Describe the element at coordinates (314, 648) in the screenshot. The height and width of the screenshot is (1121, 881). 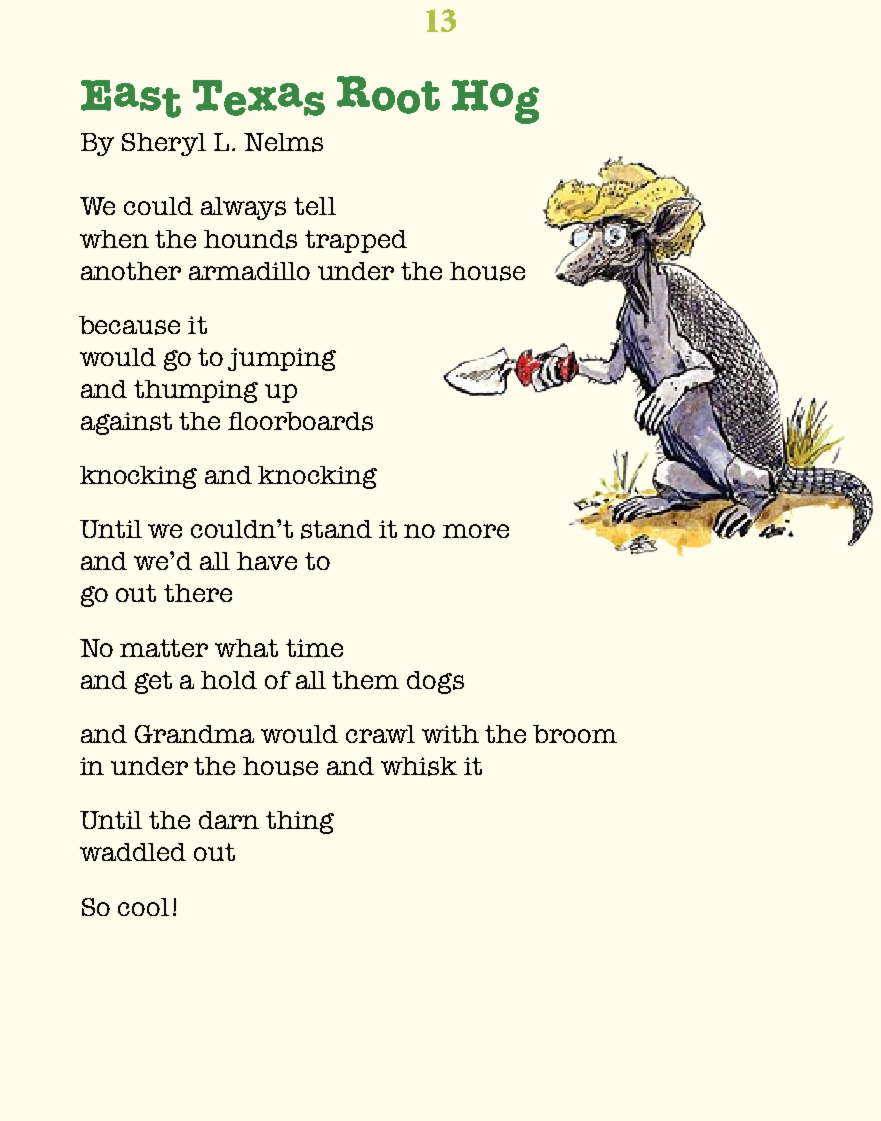
I see `time` at that location.
